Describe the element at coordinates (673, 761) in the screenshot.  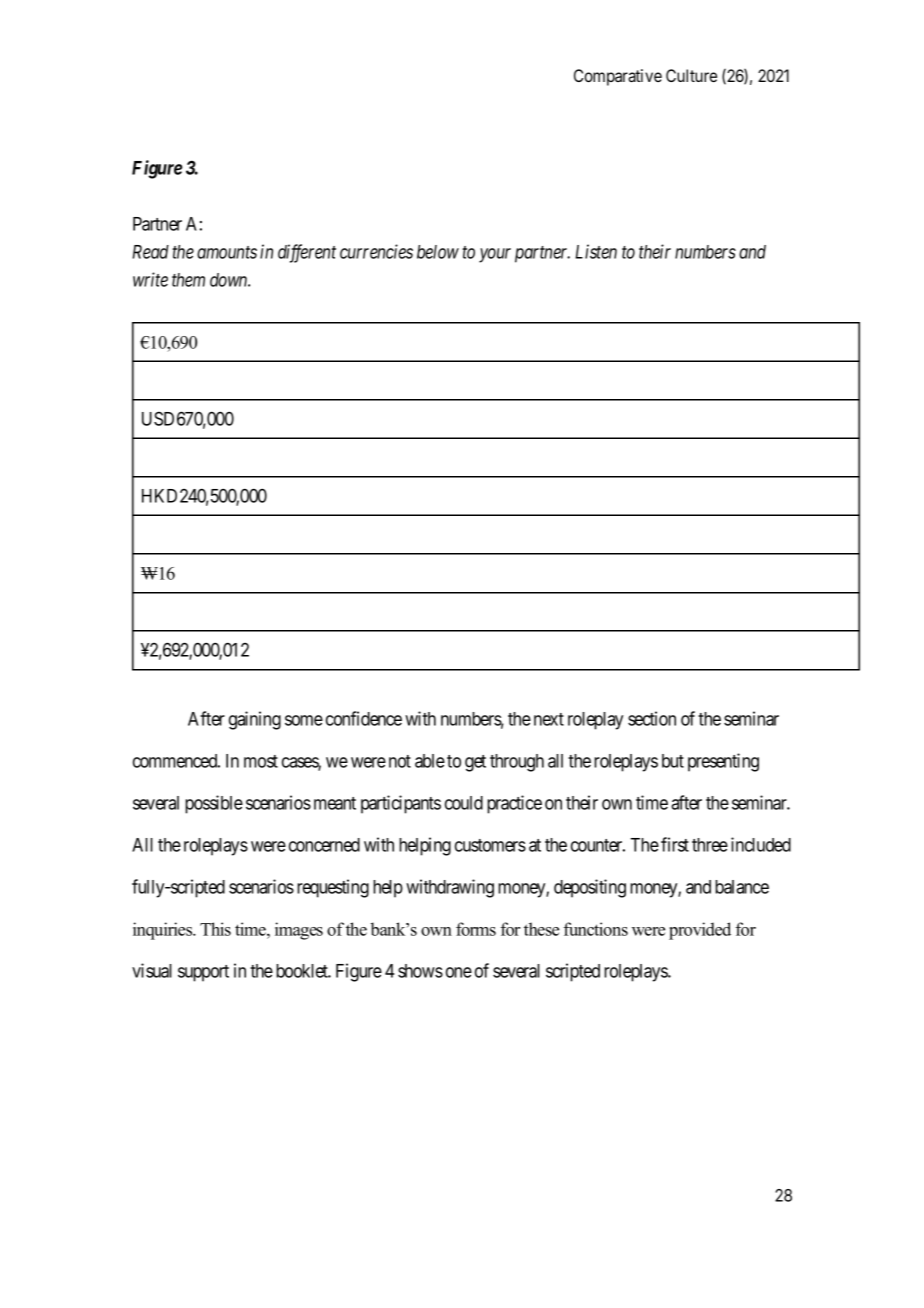
I see `but` at that location.
